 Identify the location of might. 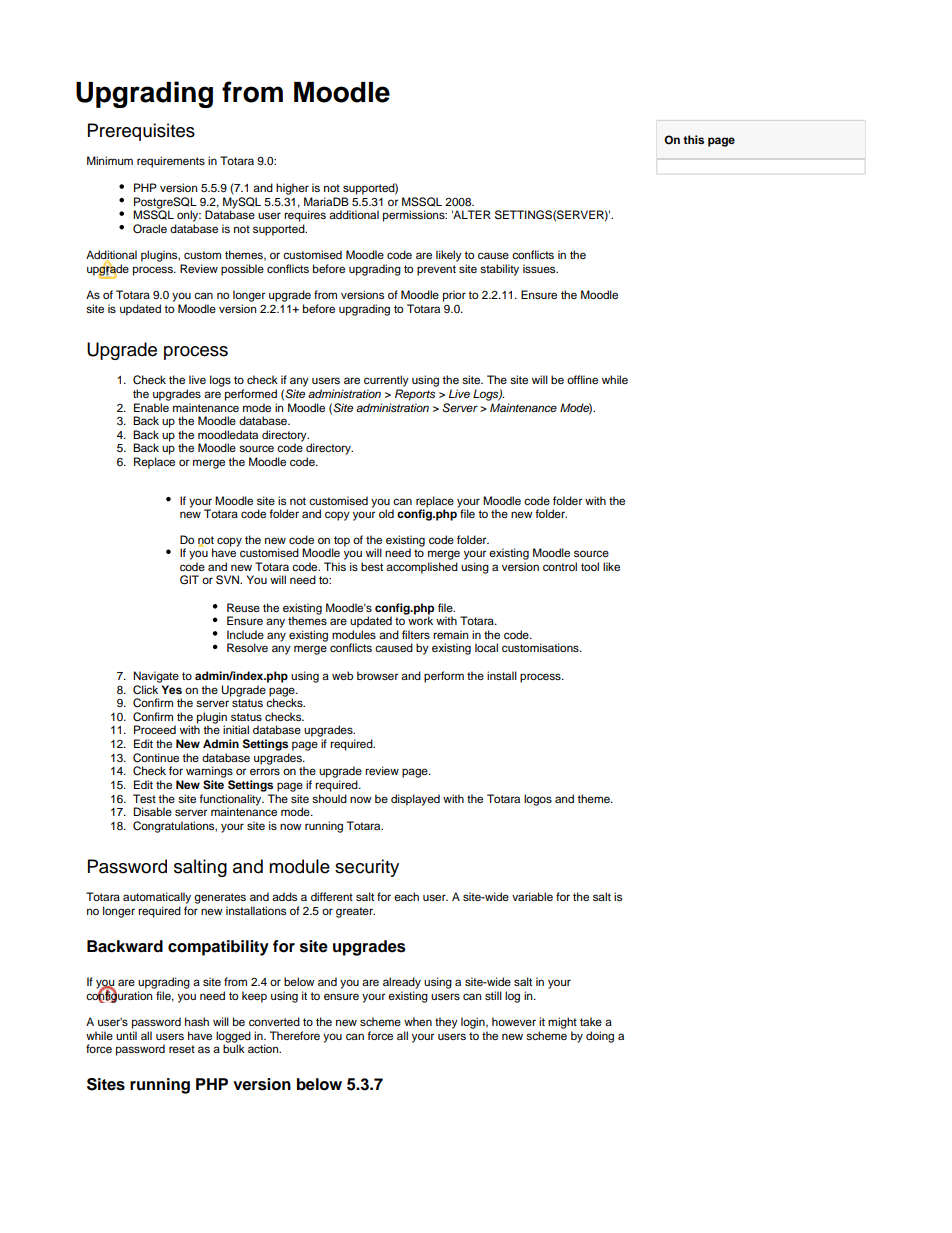
(562, 1023).
